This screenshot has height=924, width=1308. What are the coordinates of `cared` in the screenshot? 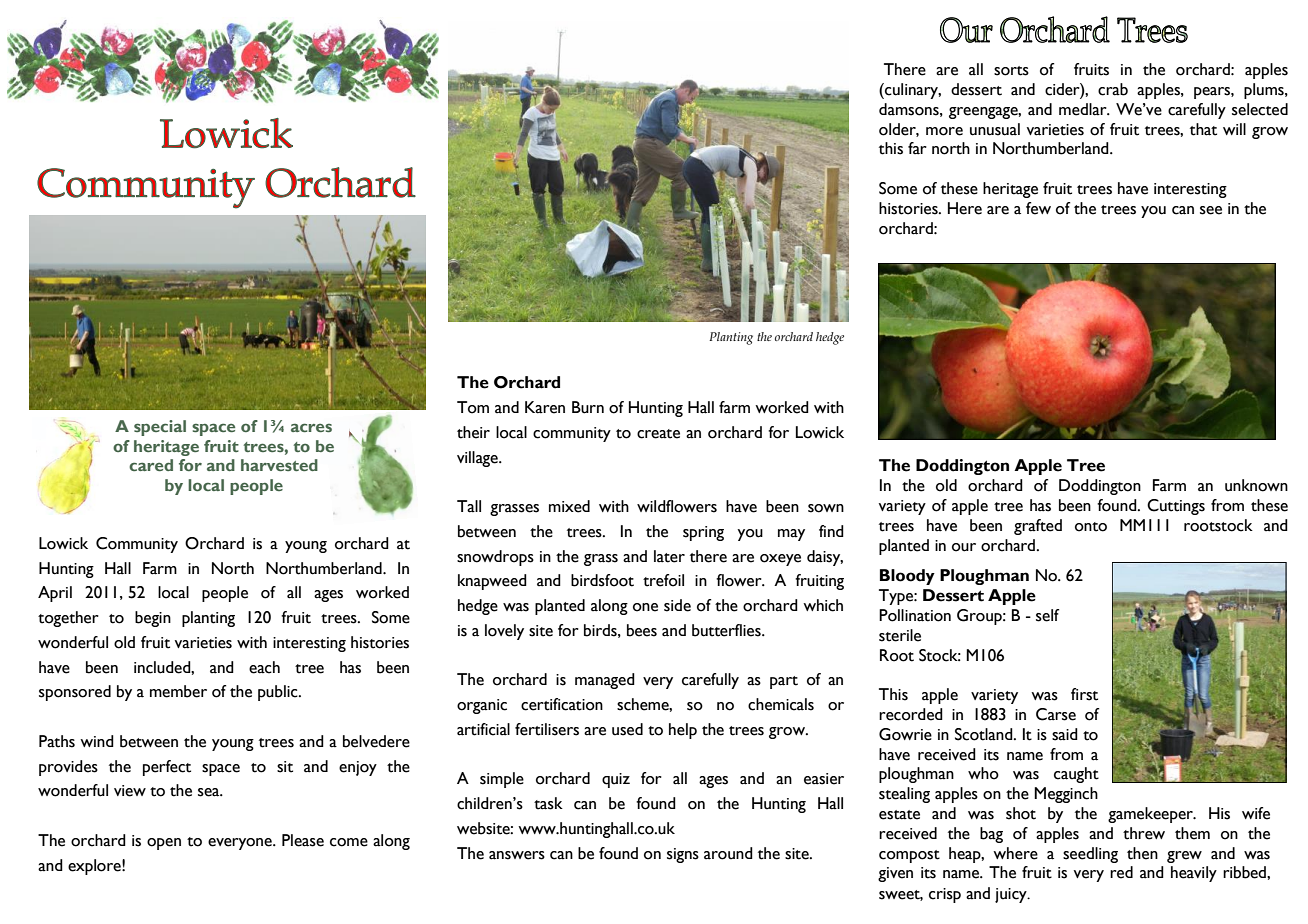 It's located at (151, 465).
